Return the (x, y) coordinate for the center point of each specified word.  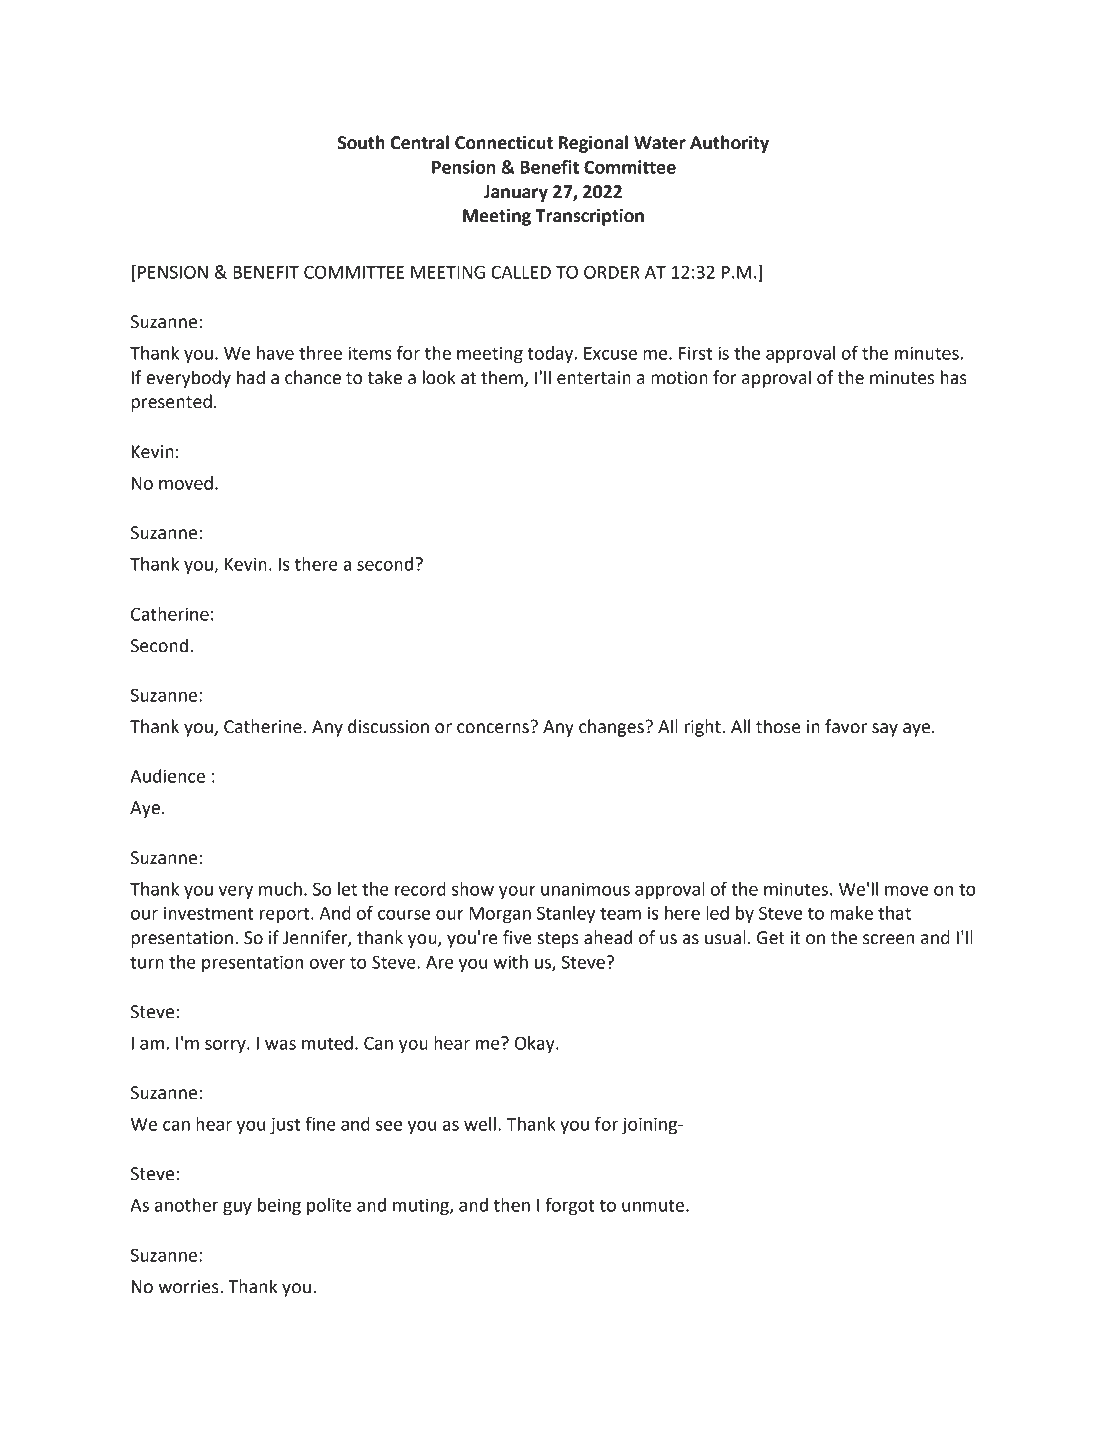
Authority (729, 144)
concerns (494, 727)
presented (171, 403)
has (954, 377)
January (516, 193)
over (327, 964)
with (510, 962)
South (361, 142)
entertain (594, 378)
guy (237, 1209)
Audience (167, 776)
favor (846, 726)
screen (889, 939)
